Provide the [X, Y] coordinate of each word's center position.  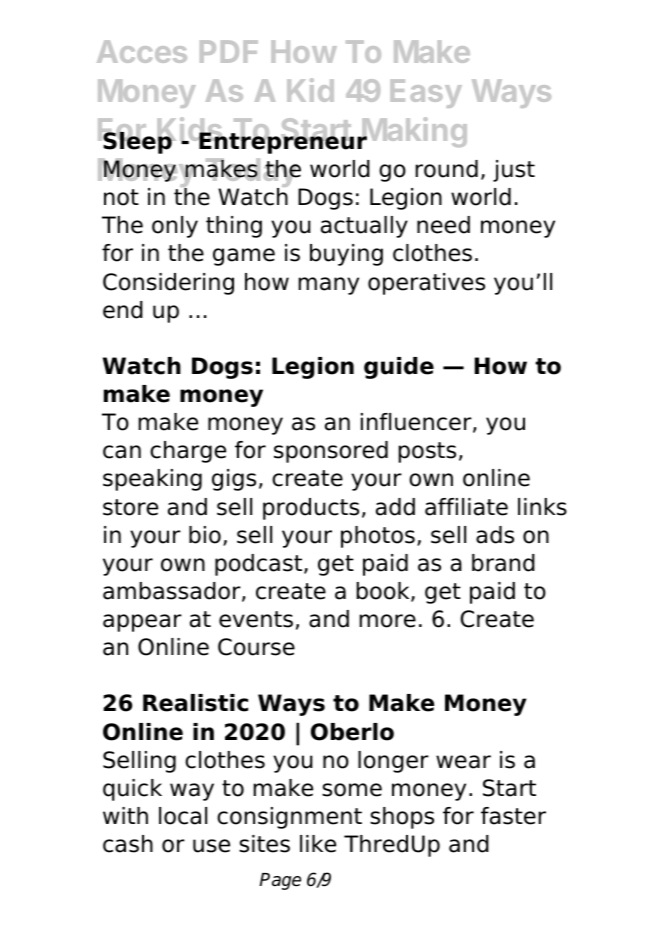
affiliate [466, 507]
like [318, 844]
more [387, 621]
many [328, 286]
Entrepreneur [282, 142]
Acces [142, 51]
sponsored [331, 452]
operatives [426, 284]
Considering [168, 284]
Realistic [195, 703]
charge [188, 452]
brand [503, 563]
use [211, 846]
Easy [426, 93]
